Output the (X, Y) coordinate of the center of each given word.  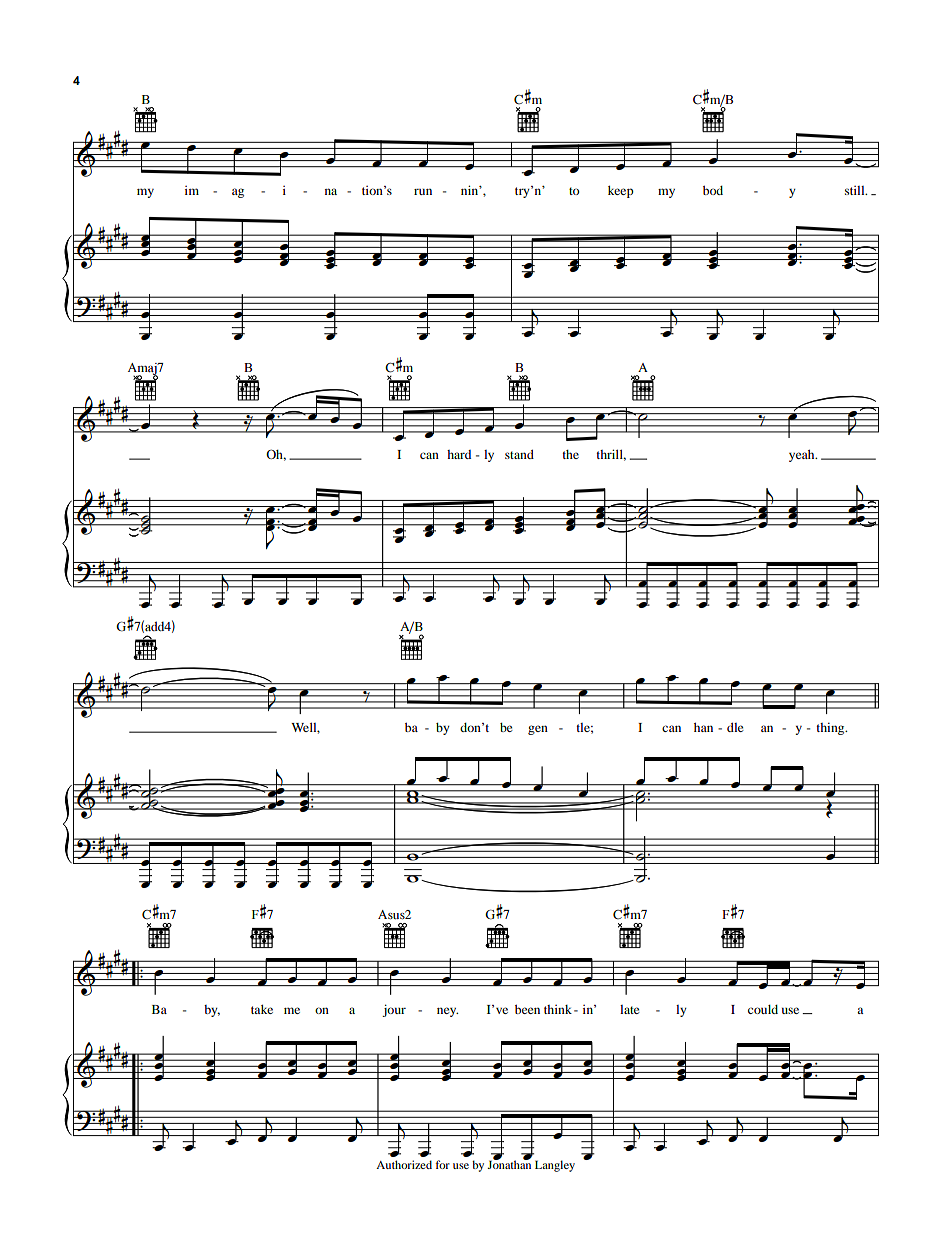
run (423, 191)
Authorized (404, 1164)
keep (621, 191)
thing (831, 728)
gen (538, 730)
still (856, 190)
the (570, 454)
